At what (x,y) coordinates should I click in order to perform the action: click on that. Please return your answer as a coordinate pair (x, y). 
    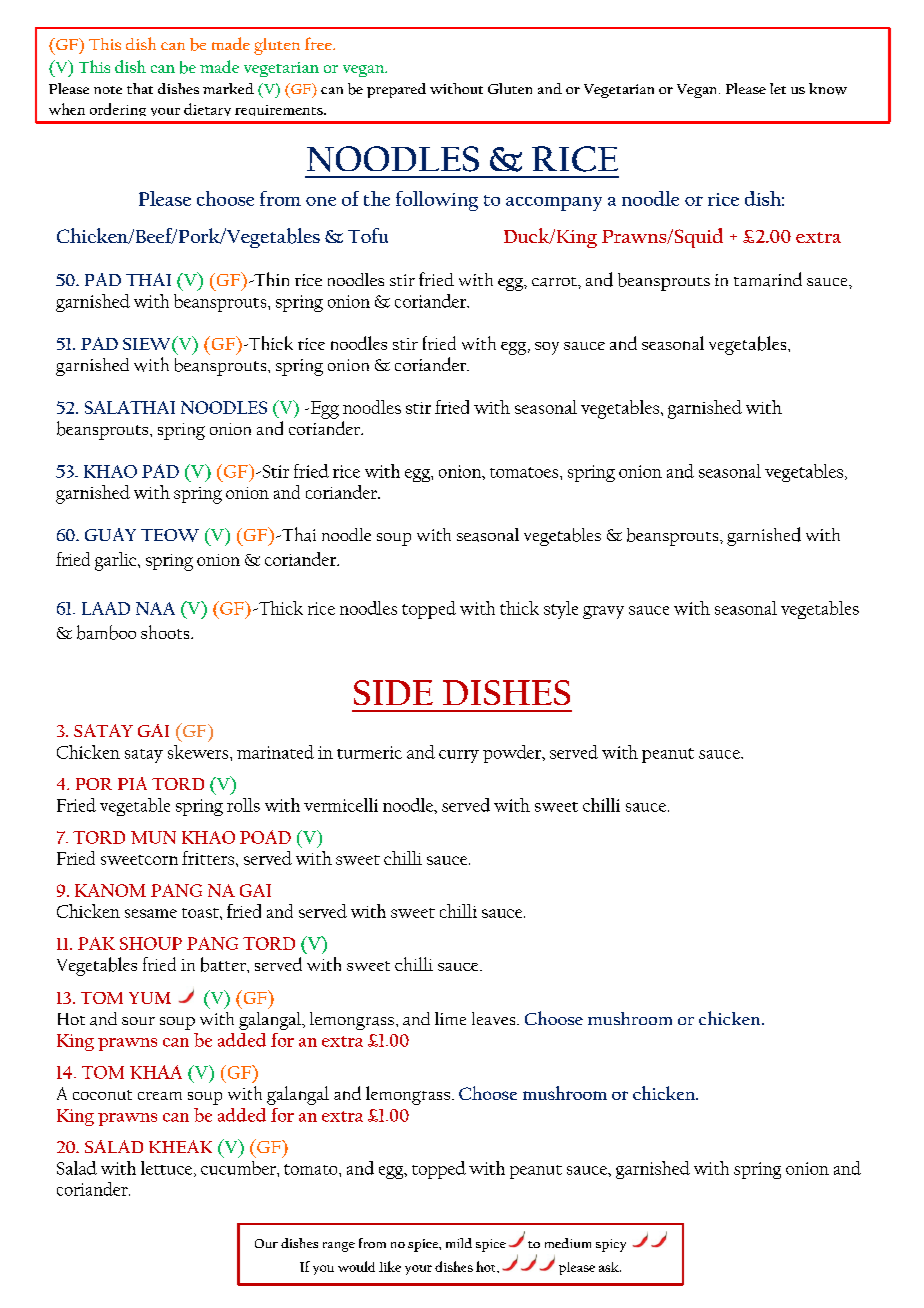
    Looking at the image, I should click on (140, 88).
